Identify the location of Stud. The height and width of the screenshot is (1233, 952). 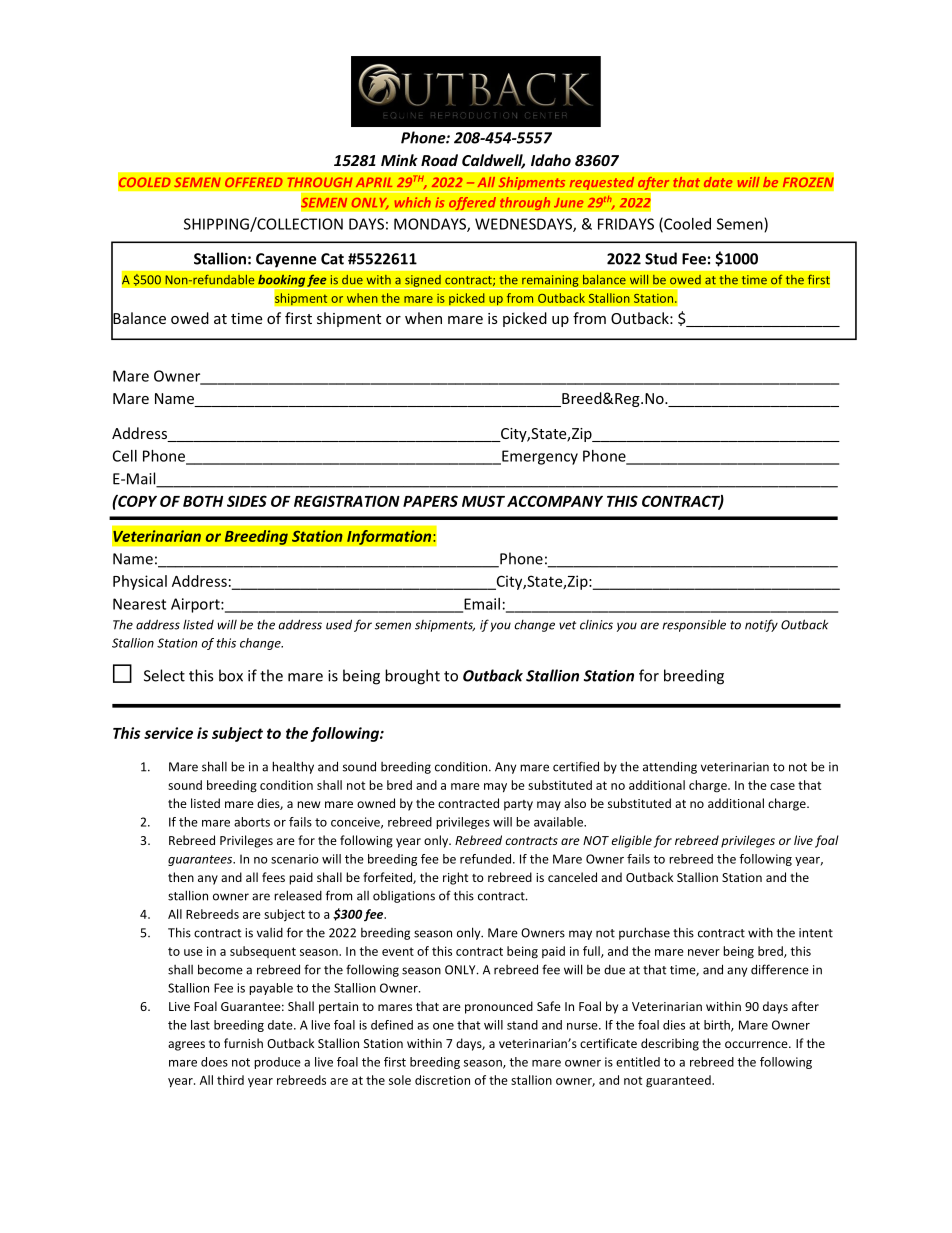
(661, 258).
